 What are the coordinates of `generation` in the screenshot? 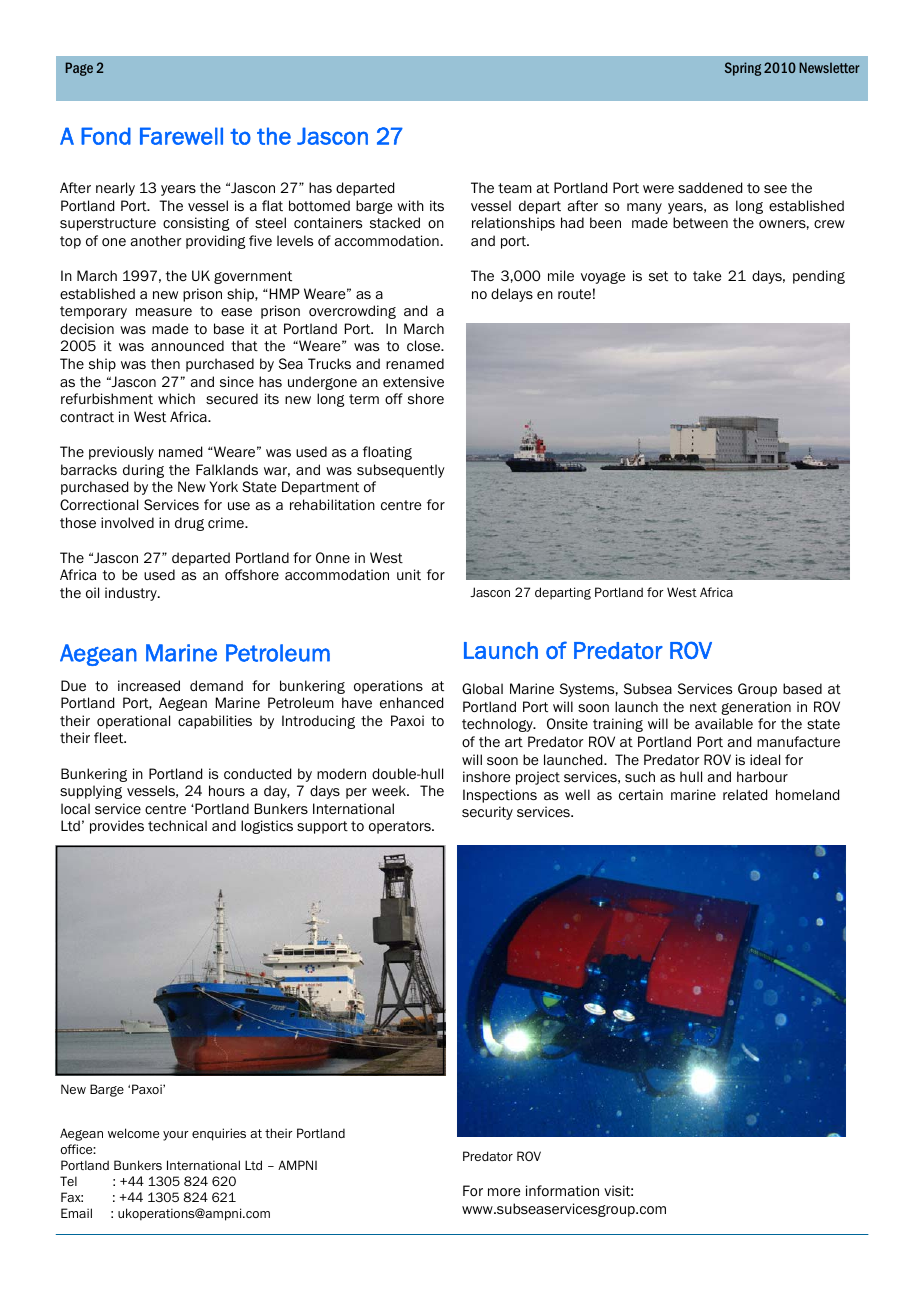 It's located at (756, 708).
